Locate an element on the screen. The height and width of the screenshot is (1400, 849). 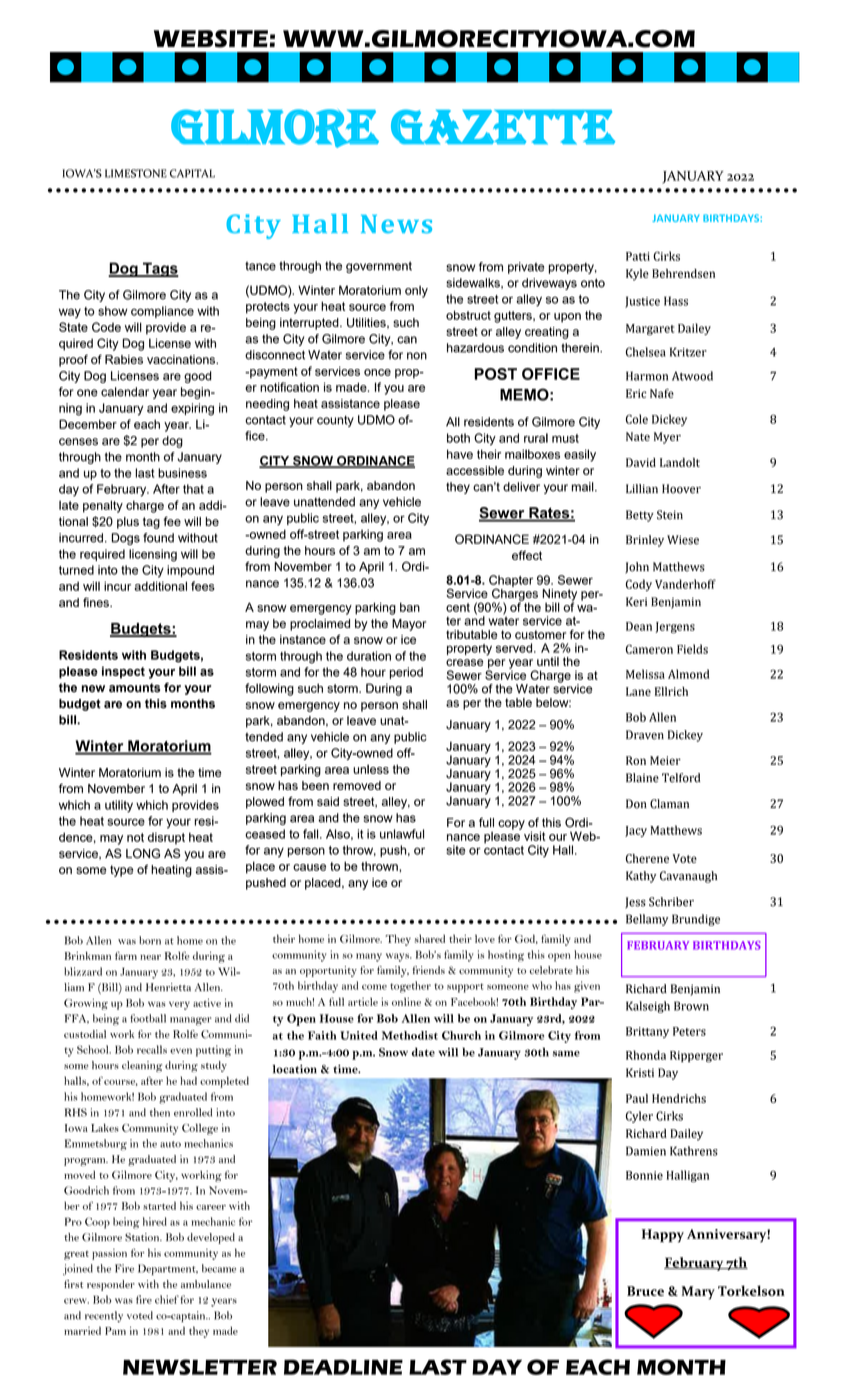
CAPITAL is located at coordinates (192, 173).
